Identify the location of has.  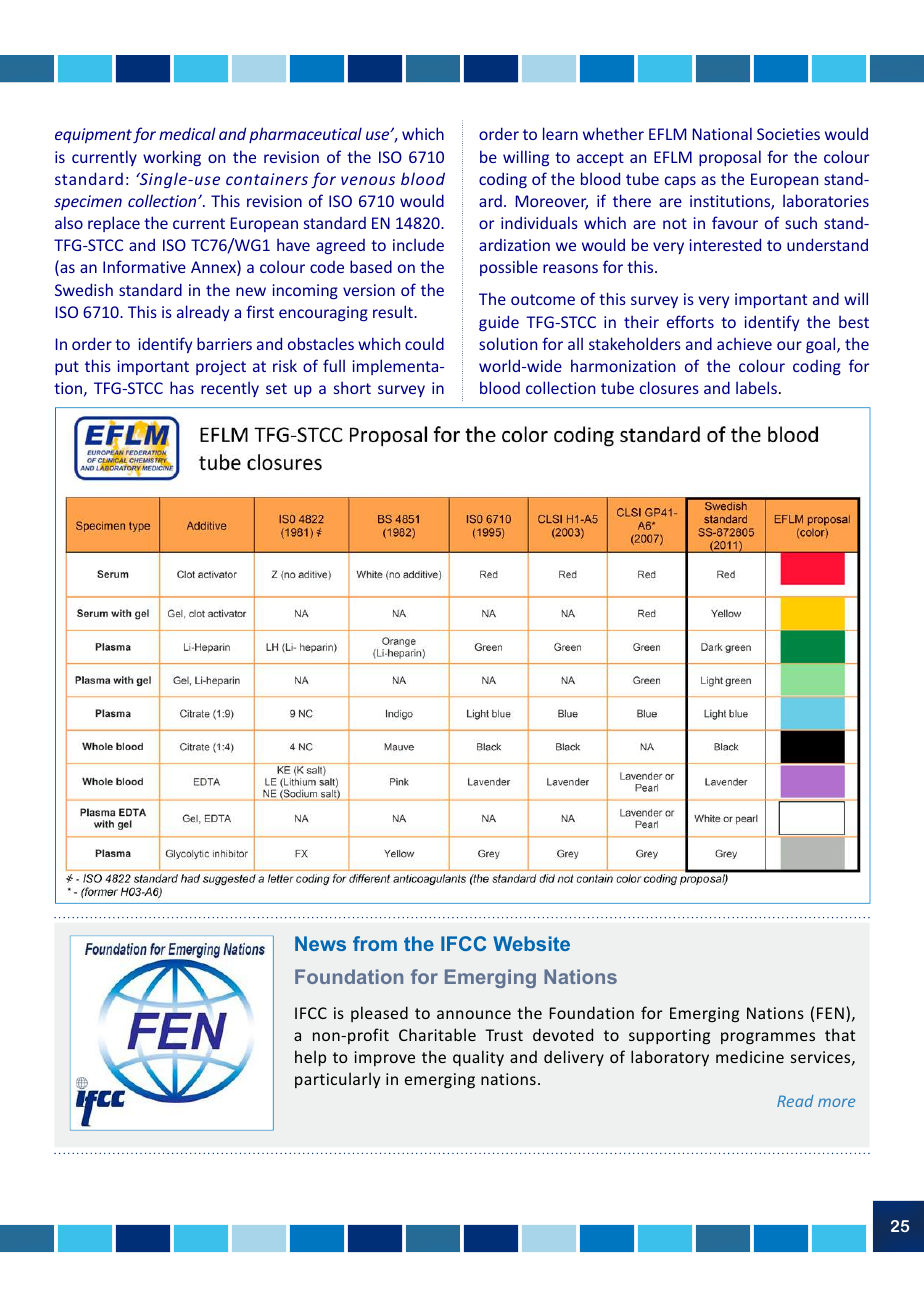
(182, 387).
